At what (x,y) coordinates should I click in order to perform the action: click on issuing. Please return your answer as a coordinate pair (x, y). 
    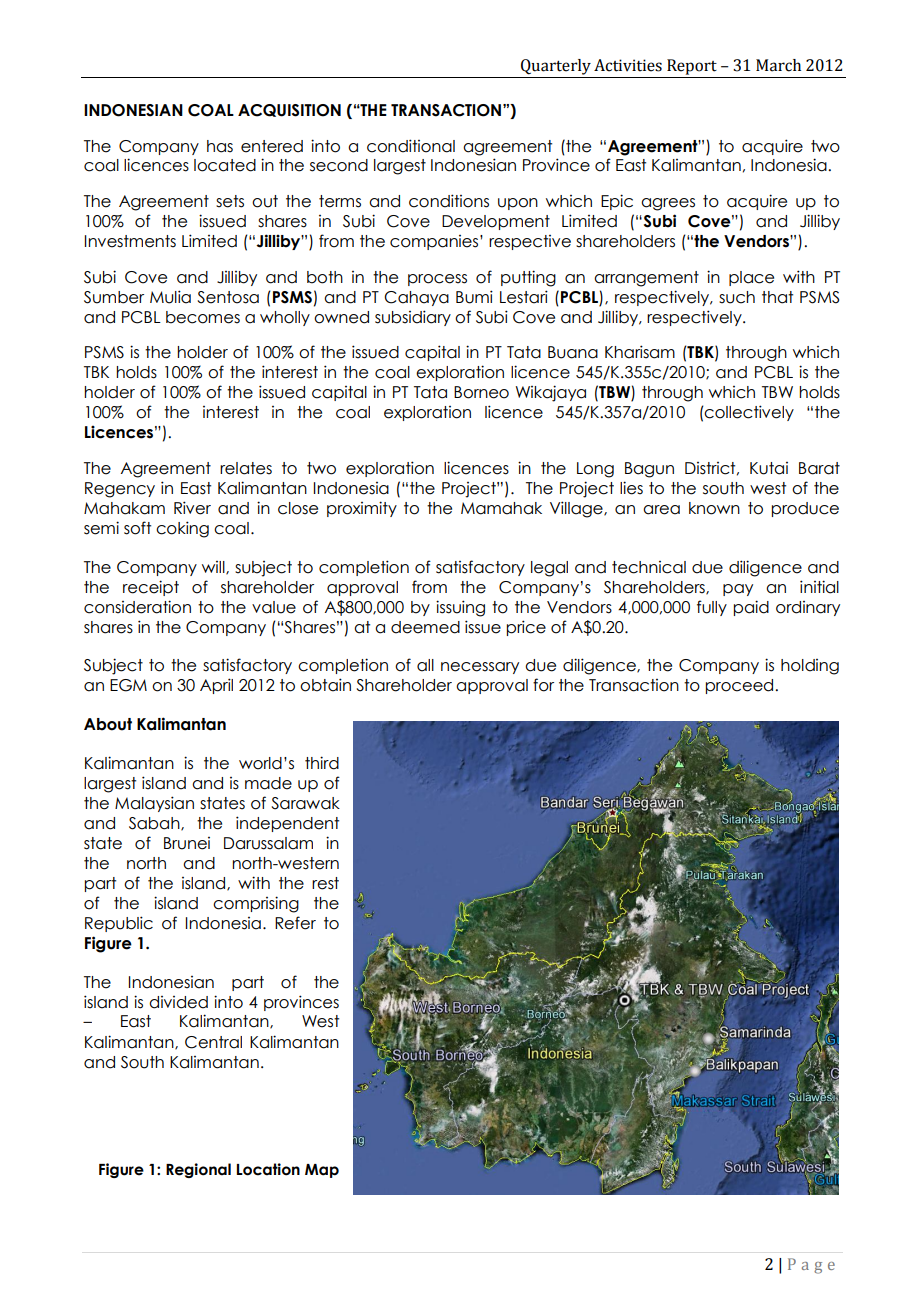
    Looking at the image, I should click on (460, 608).
